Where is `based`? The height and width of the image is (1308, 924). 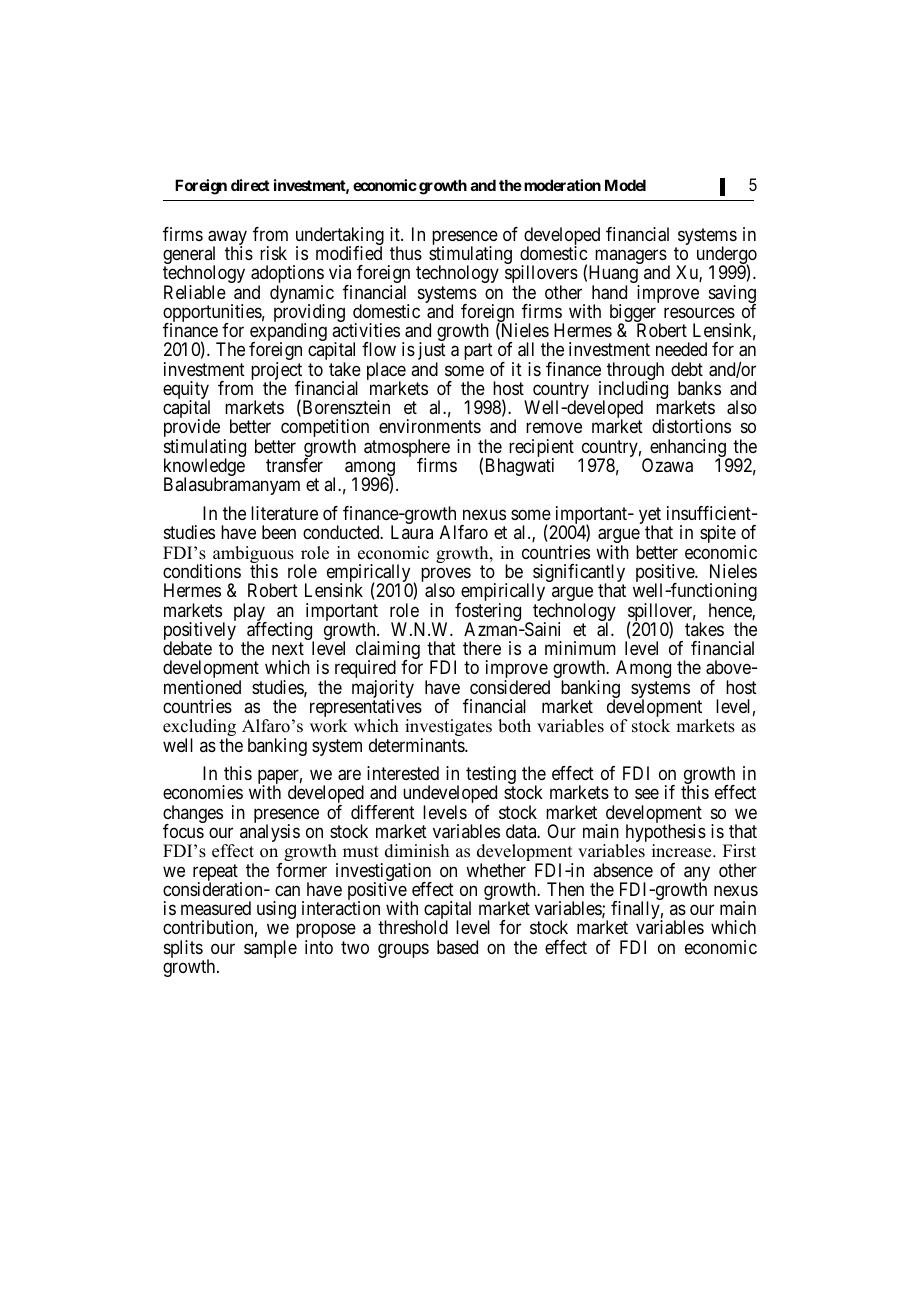
based is located at coordinates (457, 947).
